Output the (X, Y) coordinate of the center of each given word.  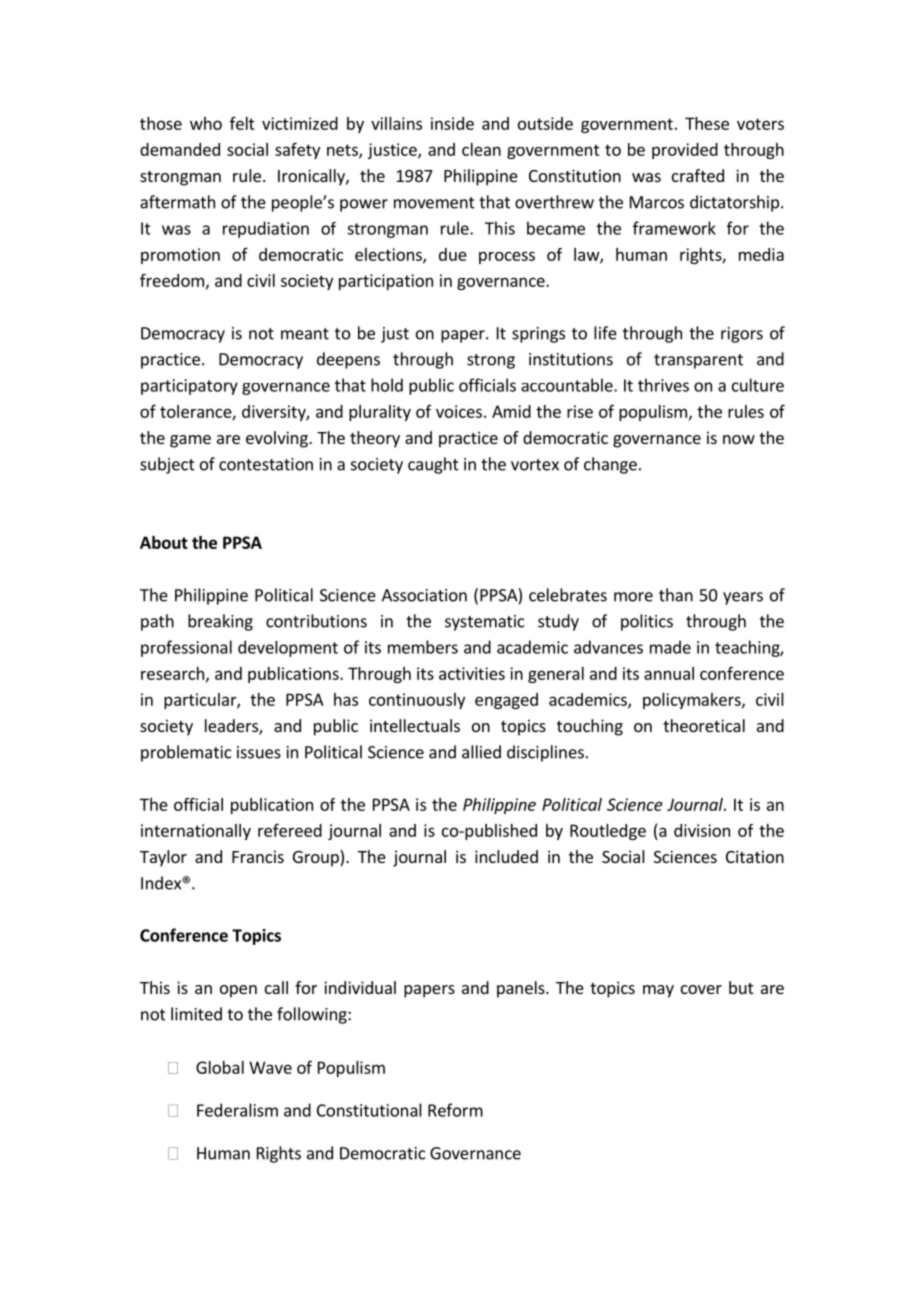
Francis (258, 856)
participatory (189, 387)
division (702, 830)
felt (242, 123)
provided (685, 151)
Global (220, 1067)
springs (538, 335)
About (164, 542)
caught (433, 465)
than (676, 595)
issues (259, 752)
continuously (417, 701)
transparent (698, 361)
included (506, 856)
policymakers (693, 701)
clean (481, 149)
